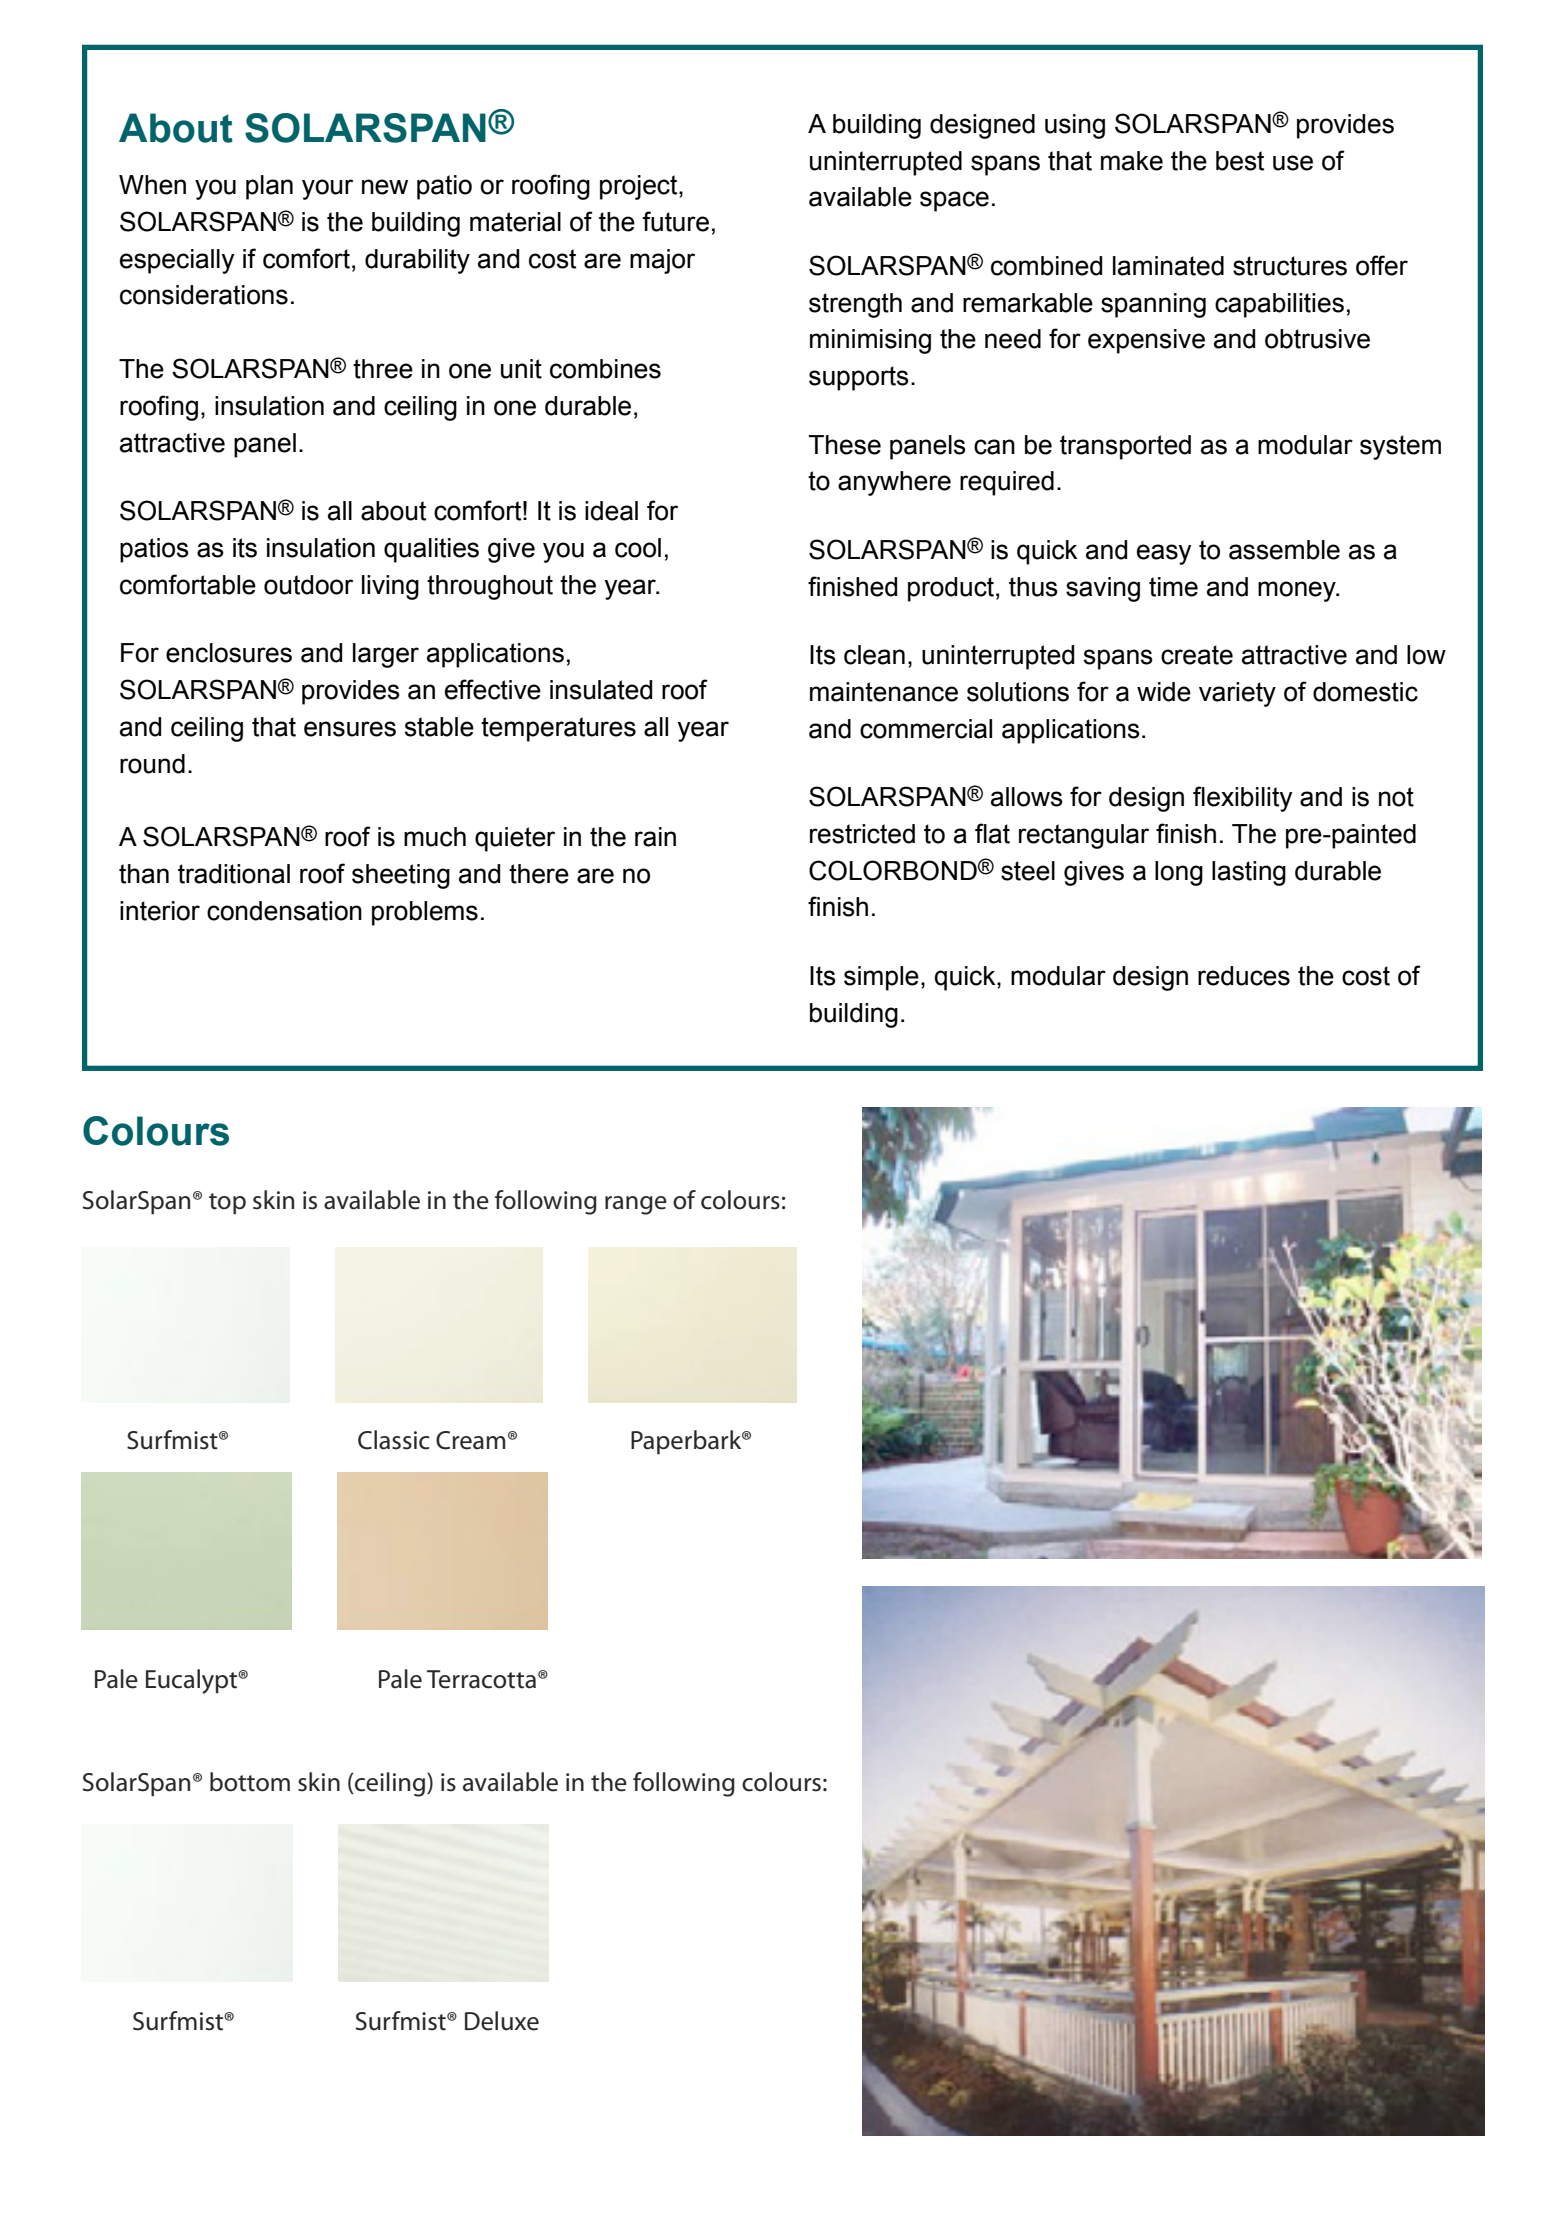 This document has height=2214, width=1565. I want to click on future, so click(675, 221).
